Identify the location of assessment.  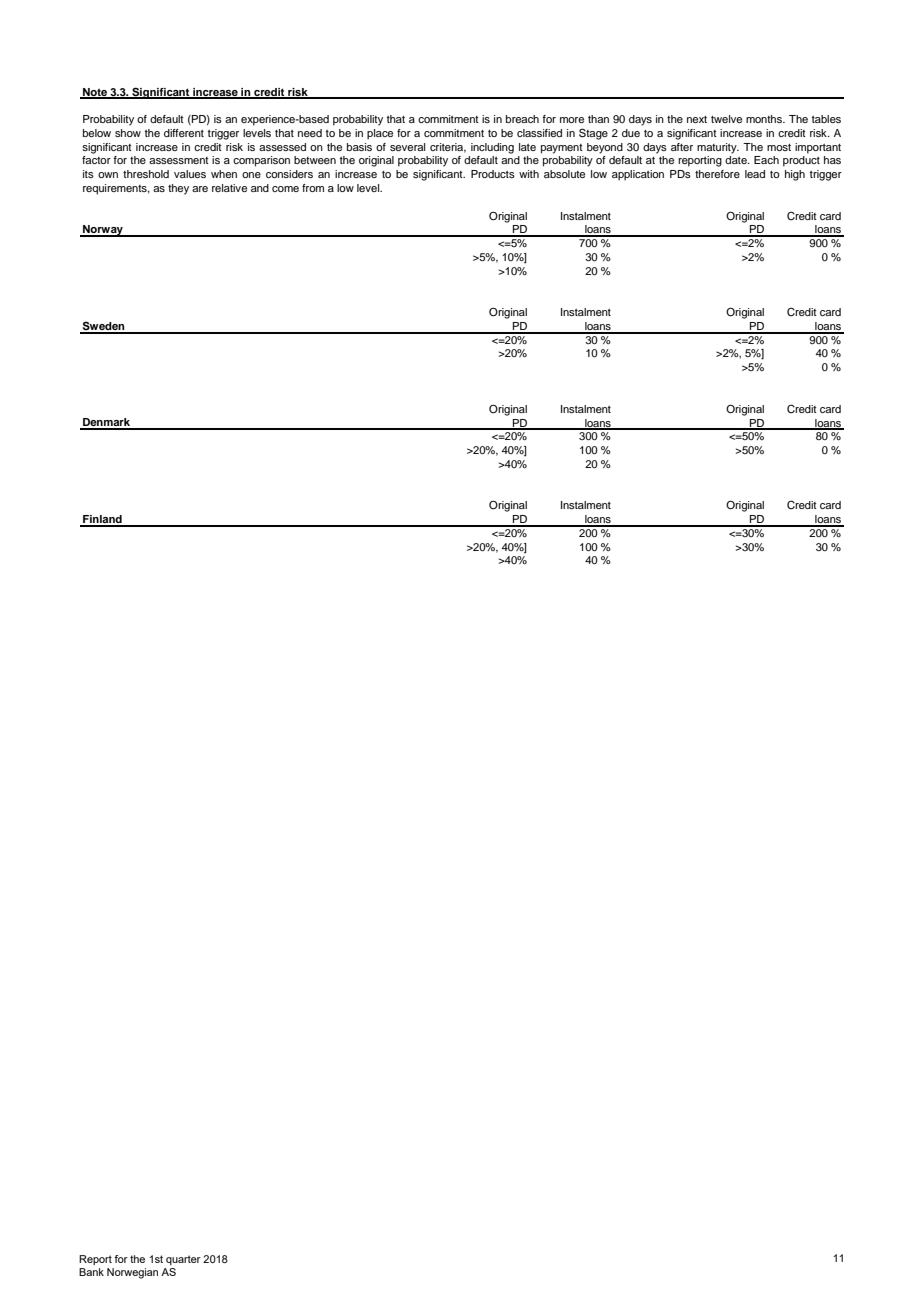
(179, 160).
